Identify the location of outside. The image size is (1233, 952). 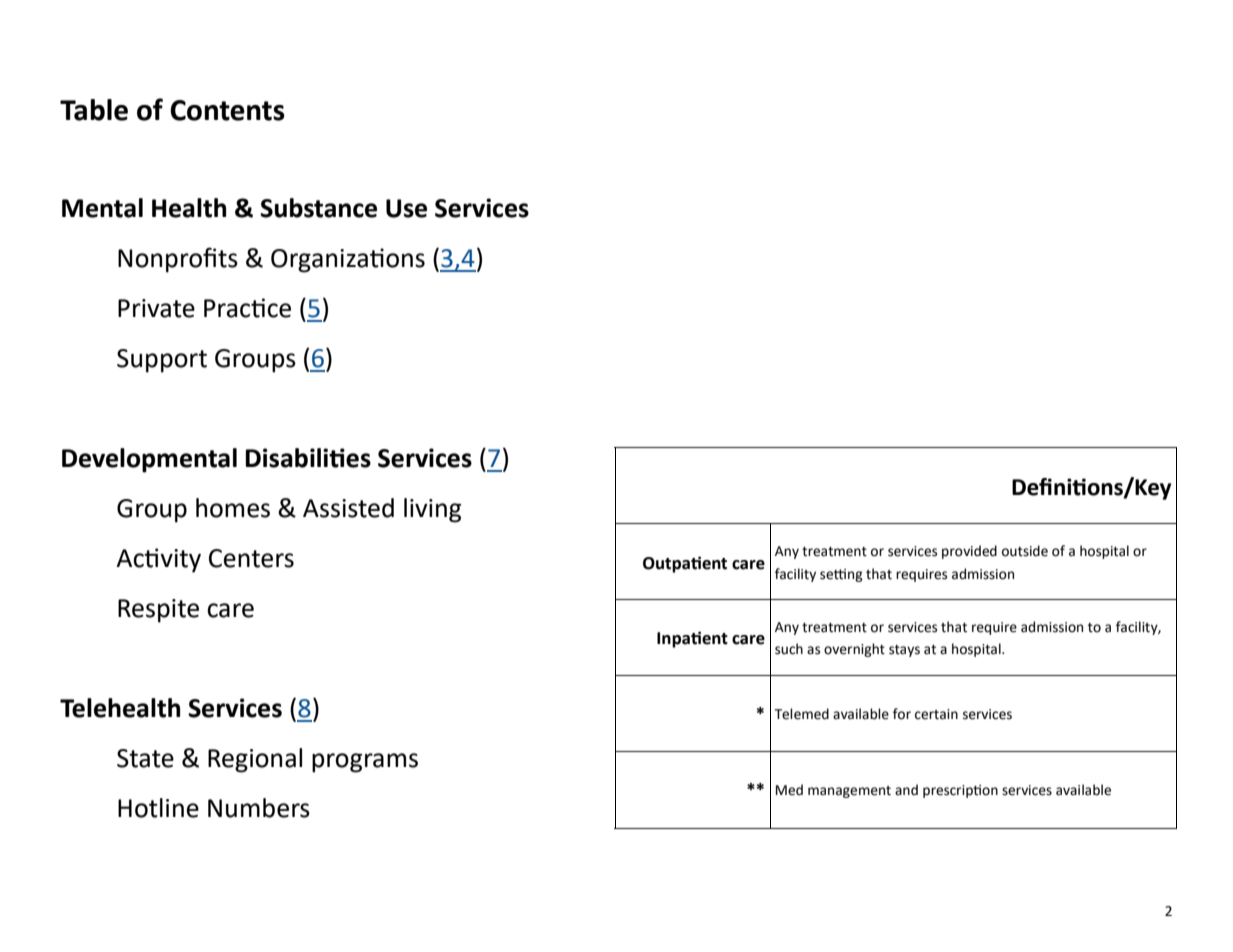
(1025, 551).
